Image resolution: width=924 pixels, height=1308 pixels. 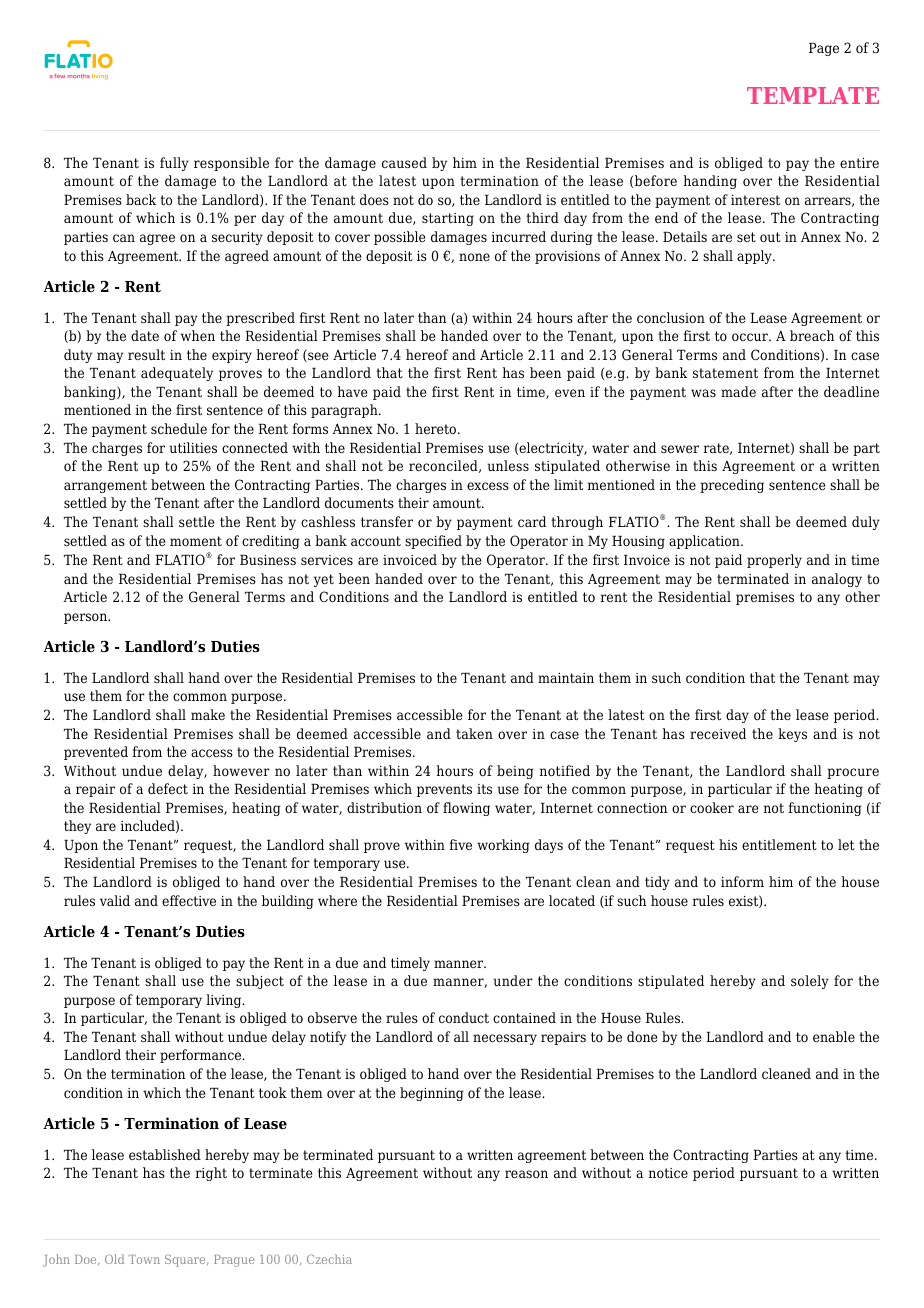 What do you see at coordinates (144, 1259) in the document?
I see `Town` at bounding box center [144, 1259].
